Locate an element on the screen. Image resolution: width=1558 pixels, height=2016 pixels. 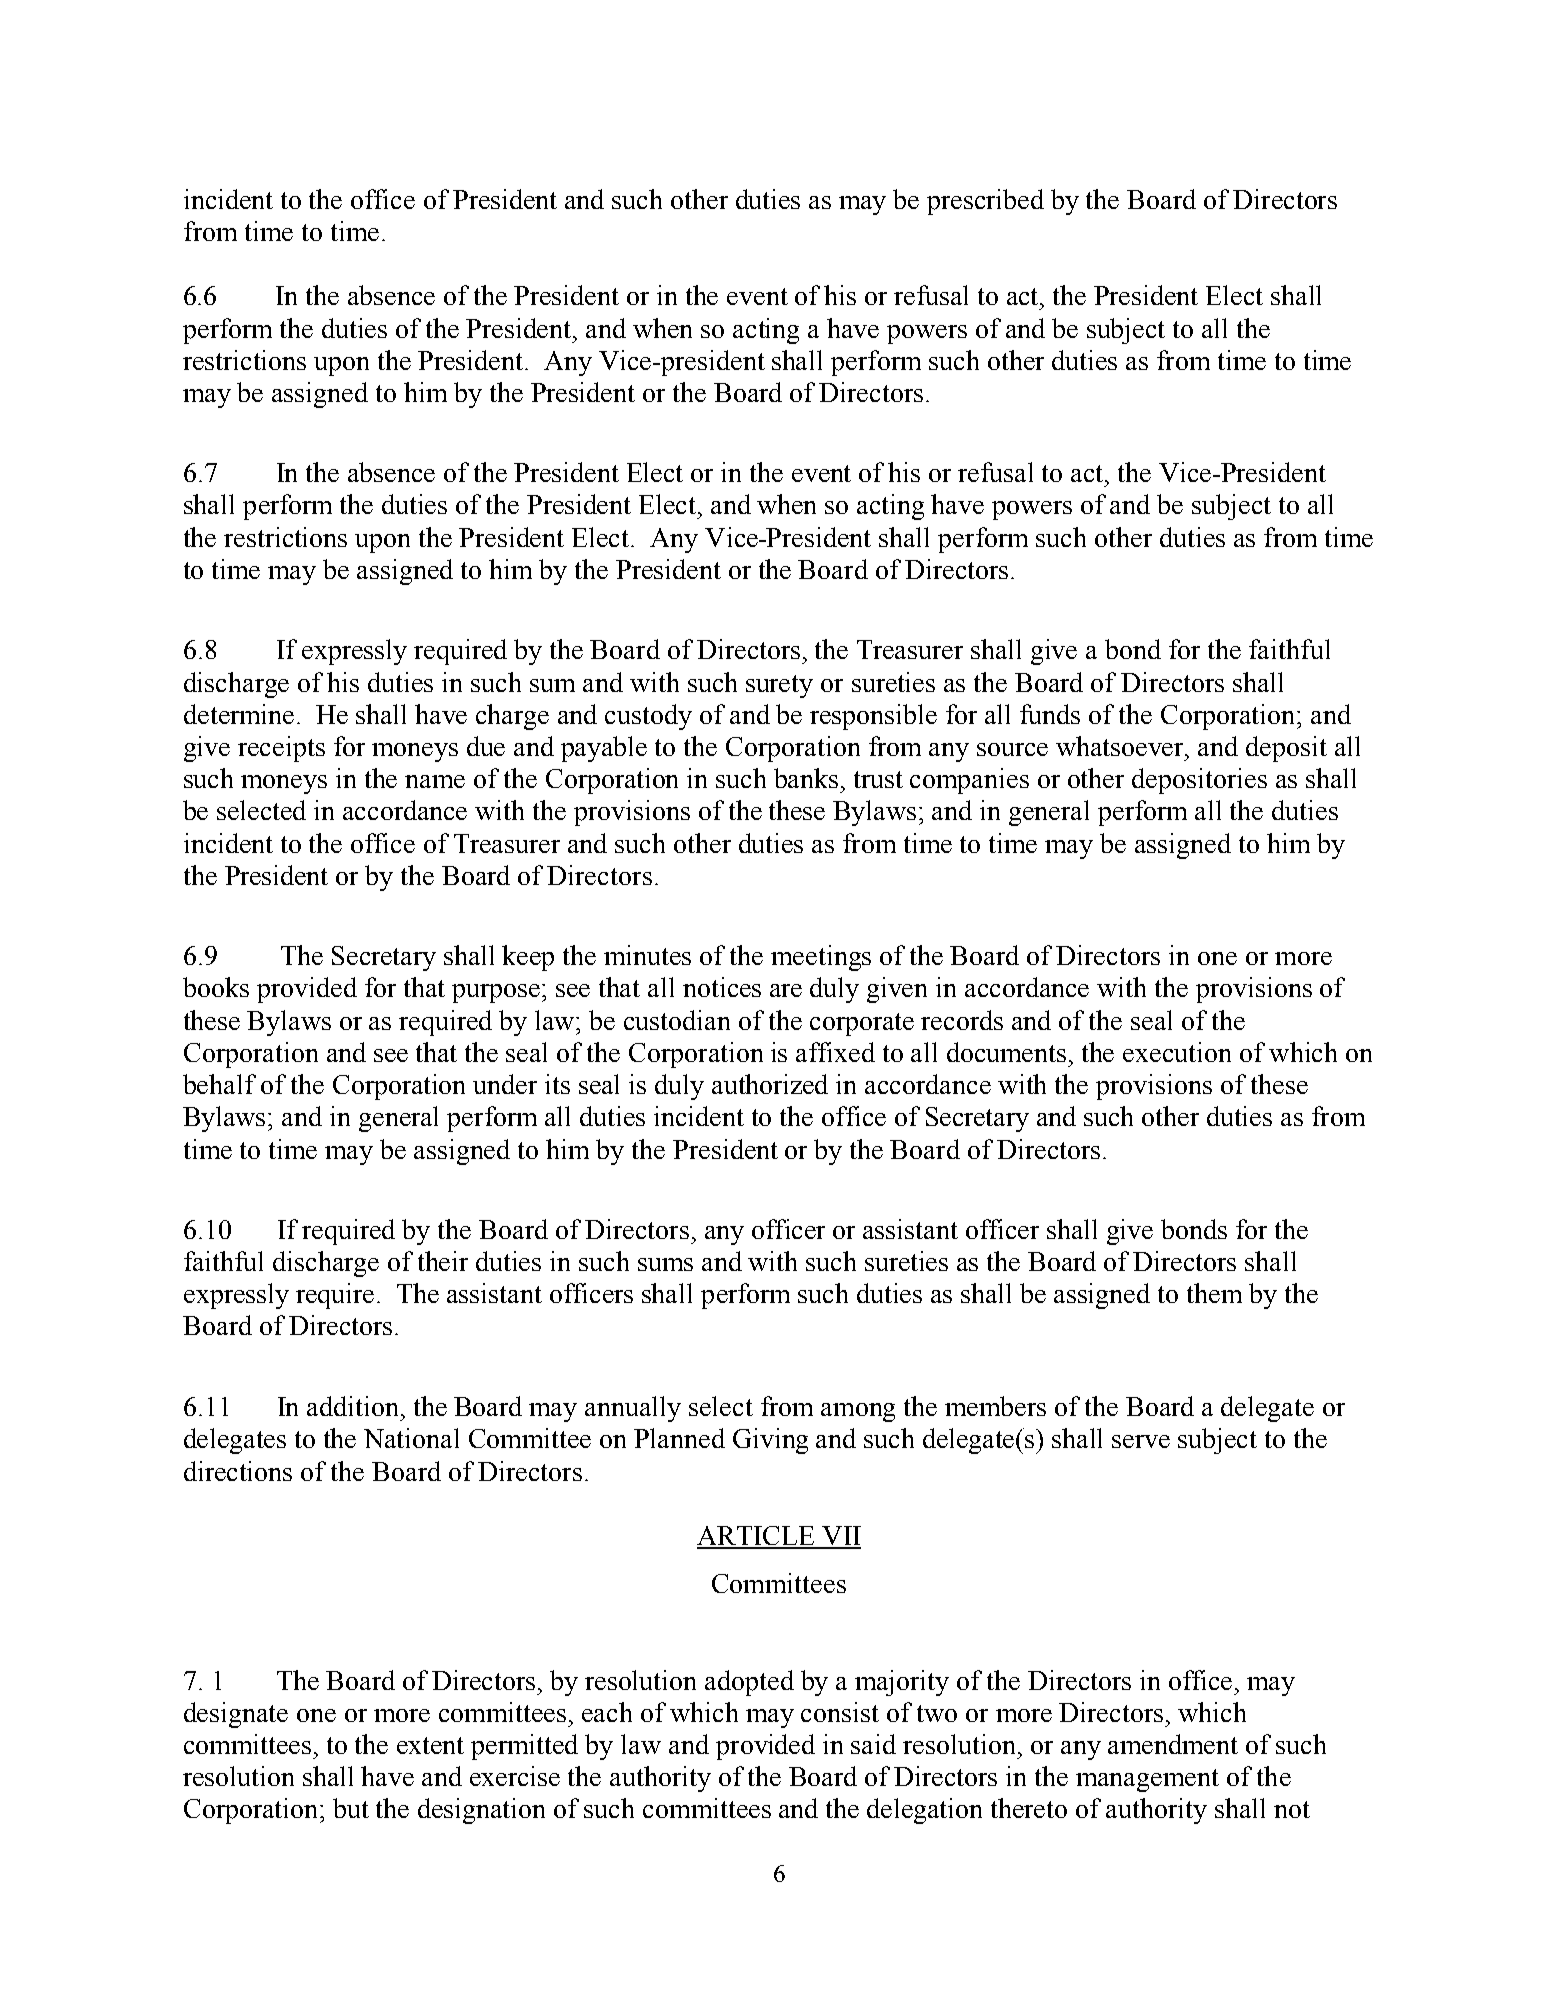
prescribed is located at coordinates (985, 202).
